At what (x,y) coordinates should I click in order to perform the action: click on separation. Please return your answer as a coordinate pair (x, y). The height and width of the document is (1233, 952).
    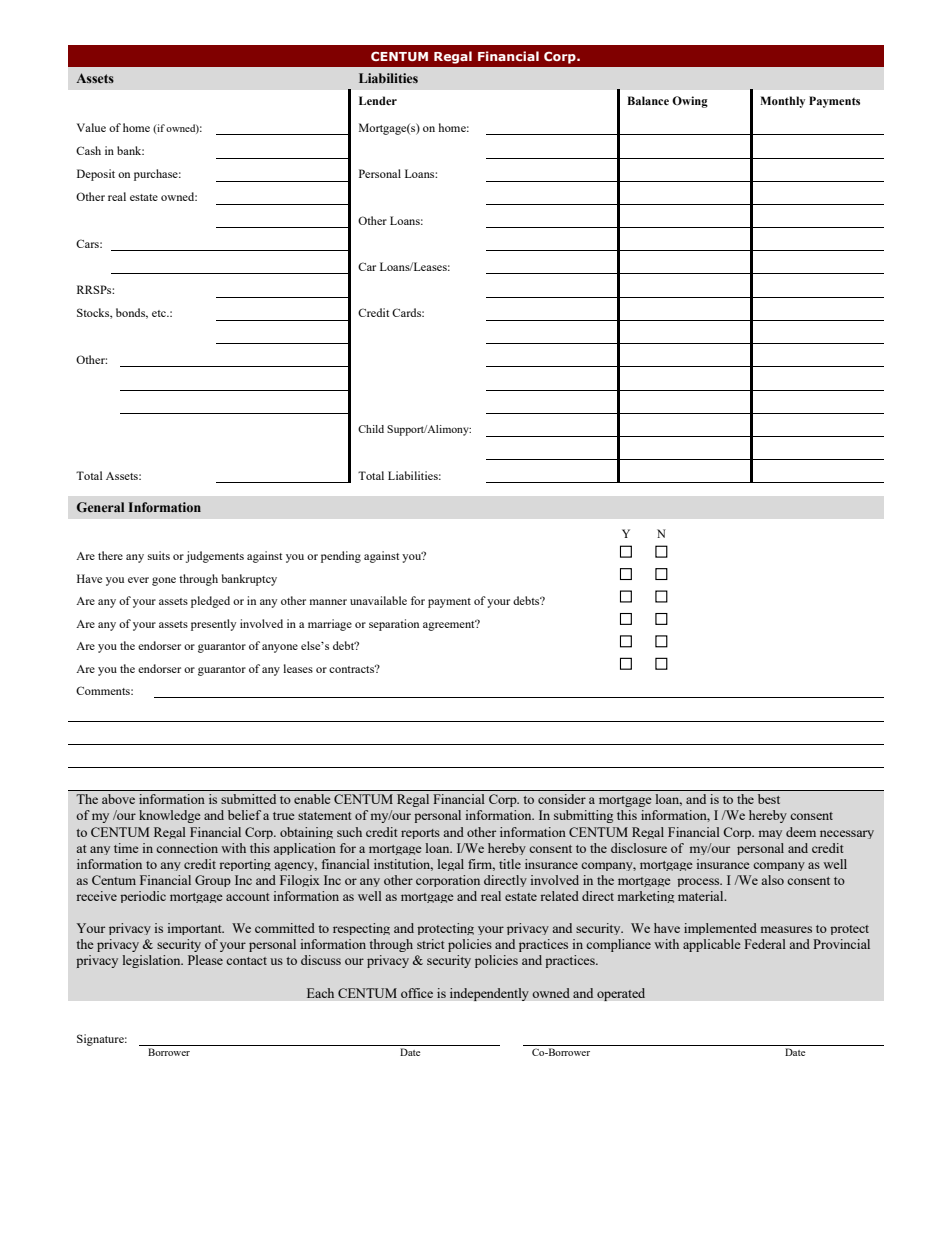
    Looking at the image, I should click on (394, 625).
